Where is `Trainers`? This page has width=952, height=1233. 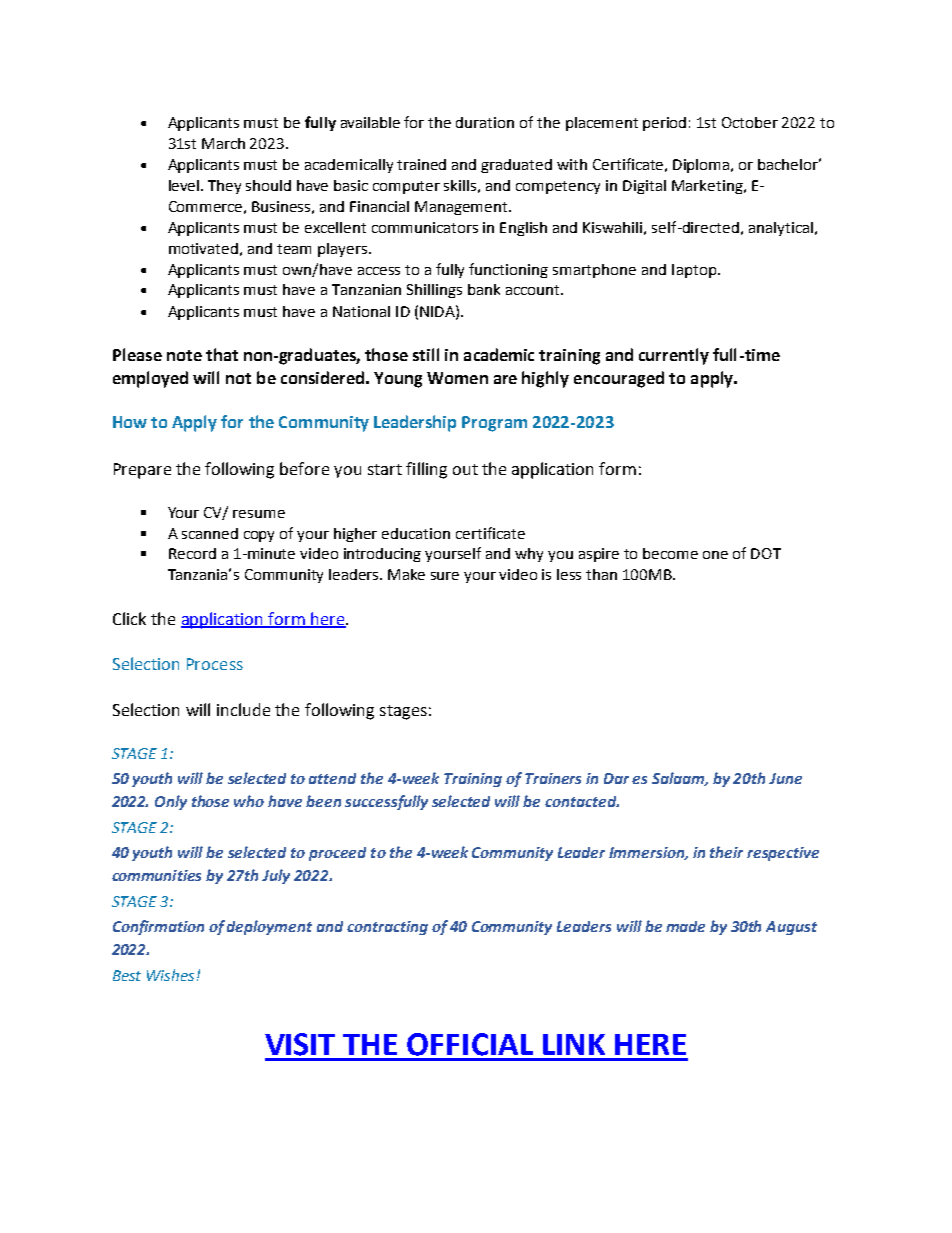 Trainers is located at coordinates (553, 778).
